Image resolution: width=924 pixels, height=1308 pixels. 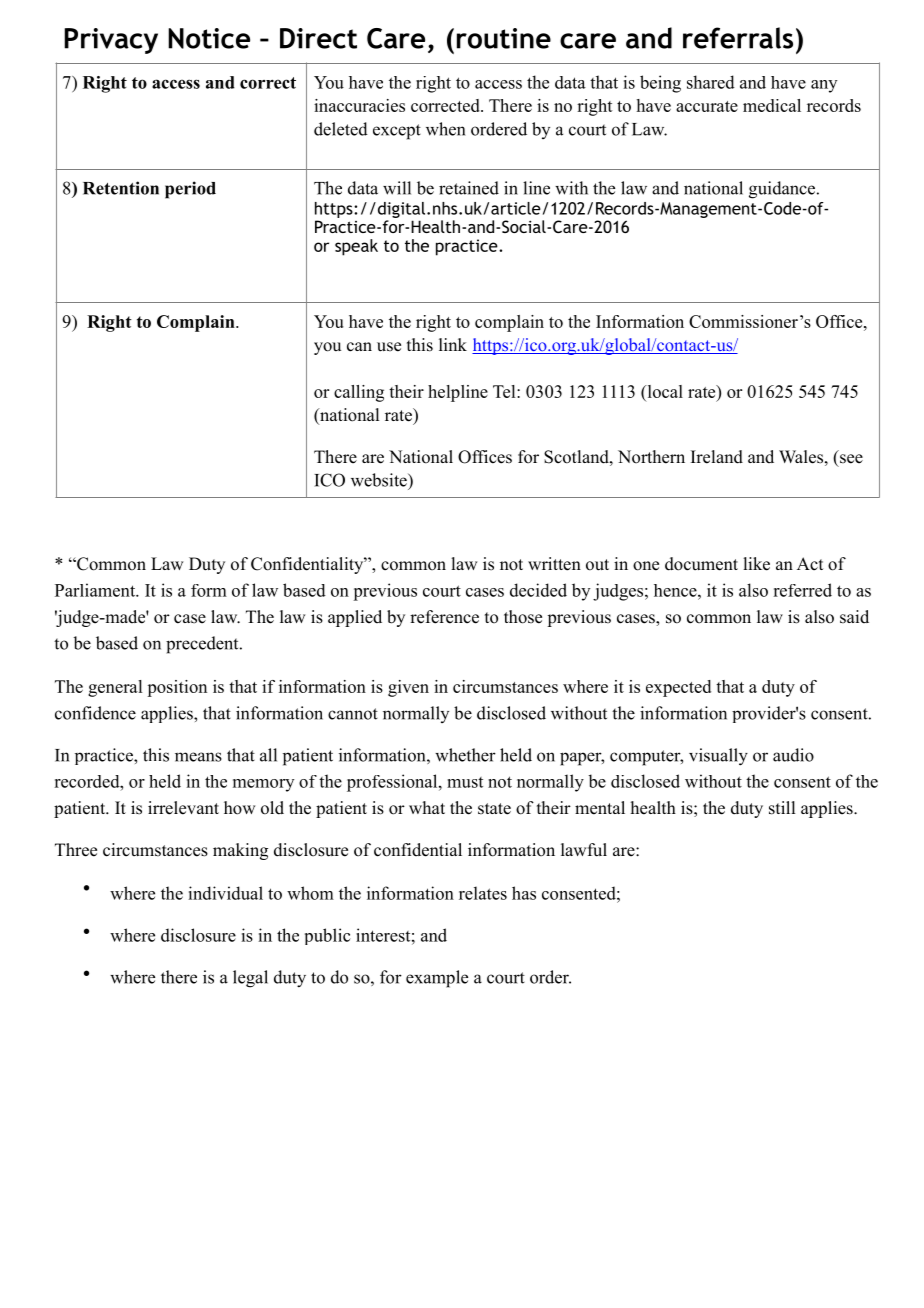 What do you see at coordinates (380, 480) in the page?
I see `website` at bounding box center [380, 480].
